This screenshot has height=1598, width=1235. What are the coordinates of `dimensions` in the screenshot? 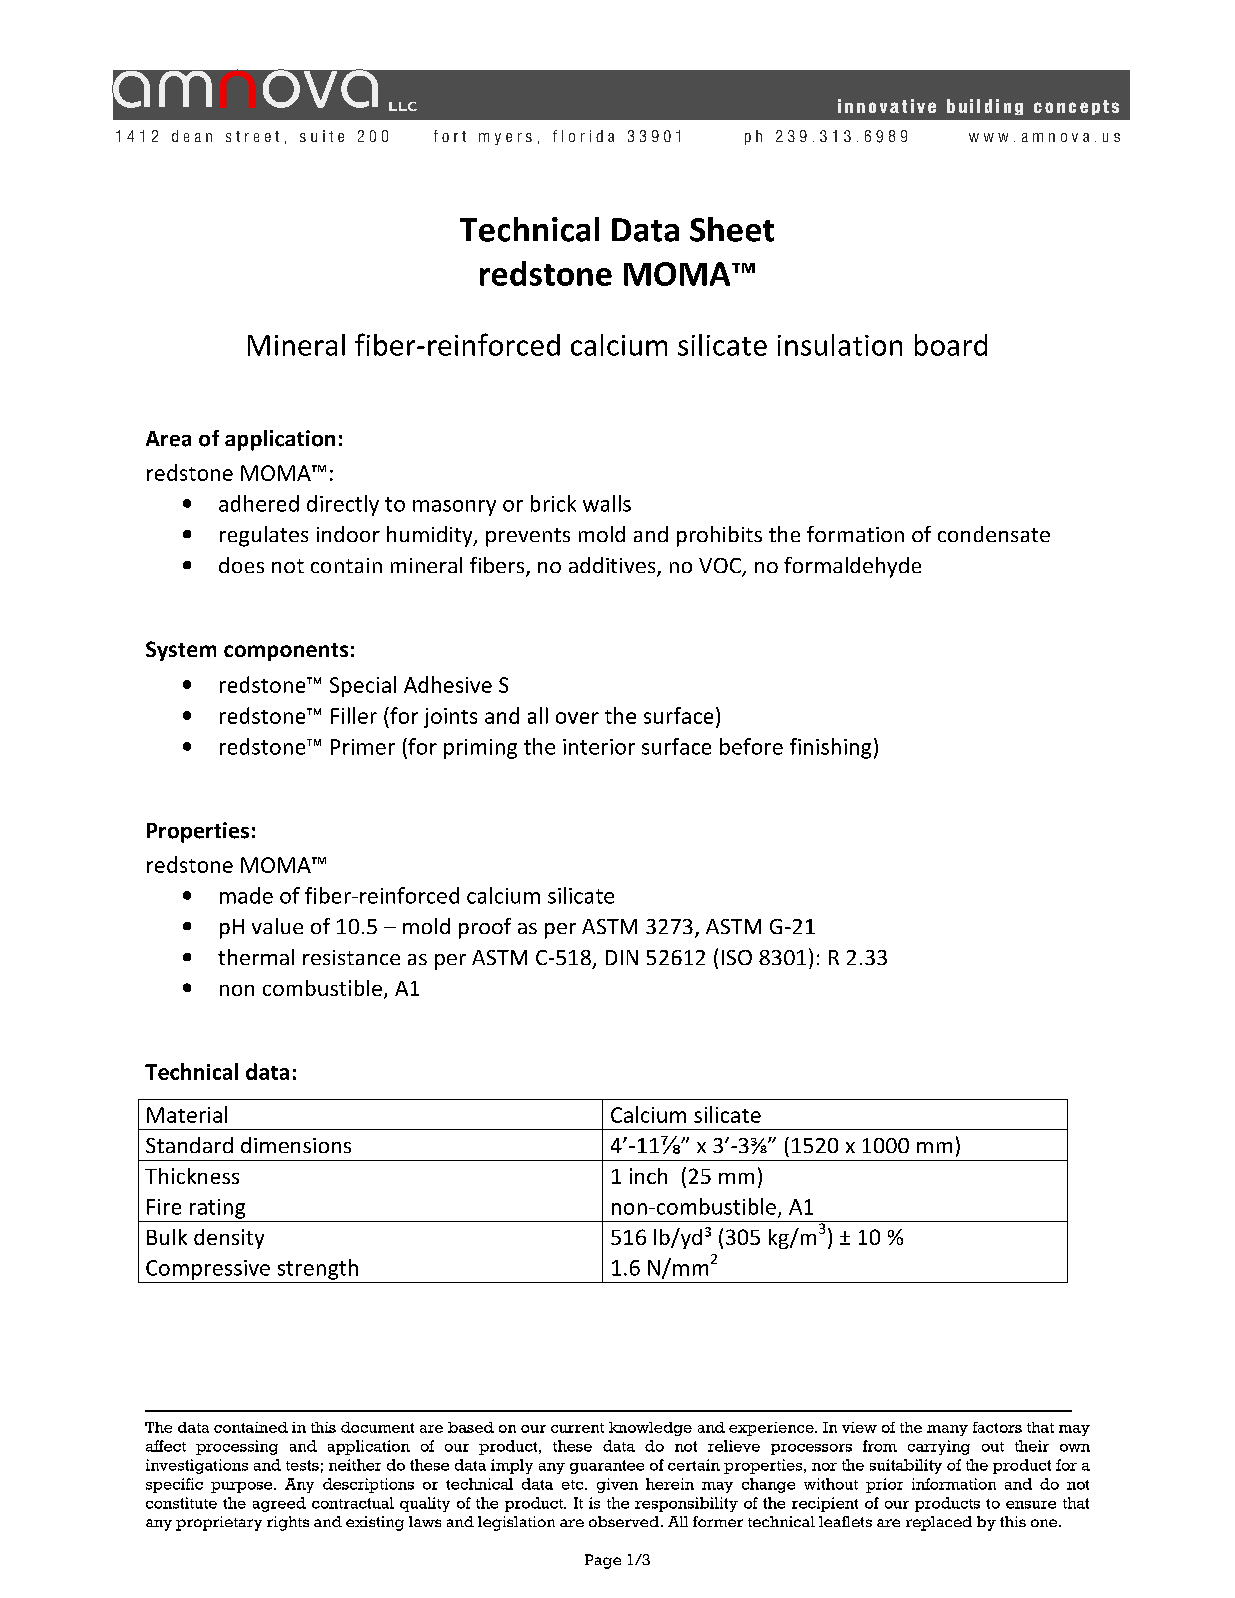 It's located at (296, 1145).
